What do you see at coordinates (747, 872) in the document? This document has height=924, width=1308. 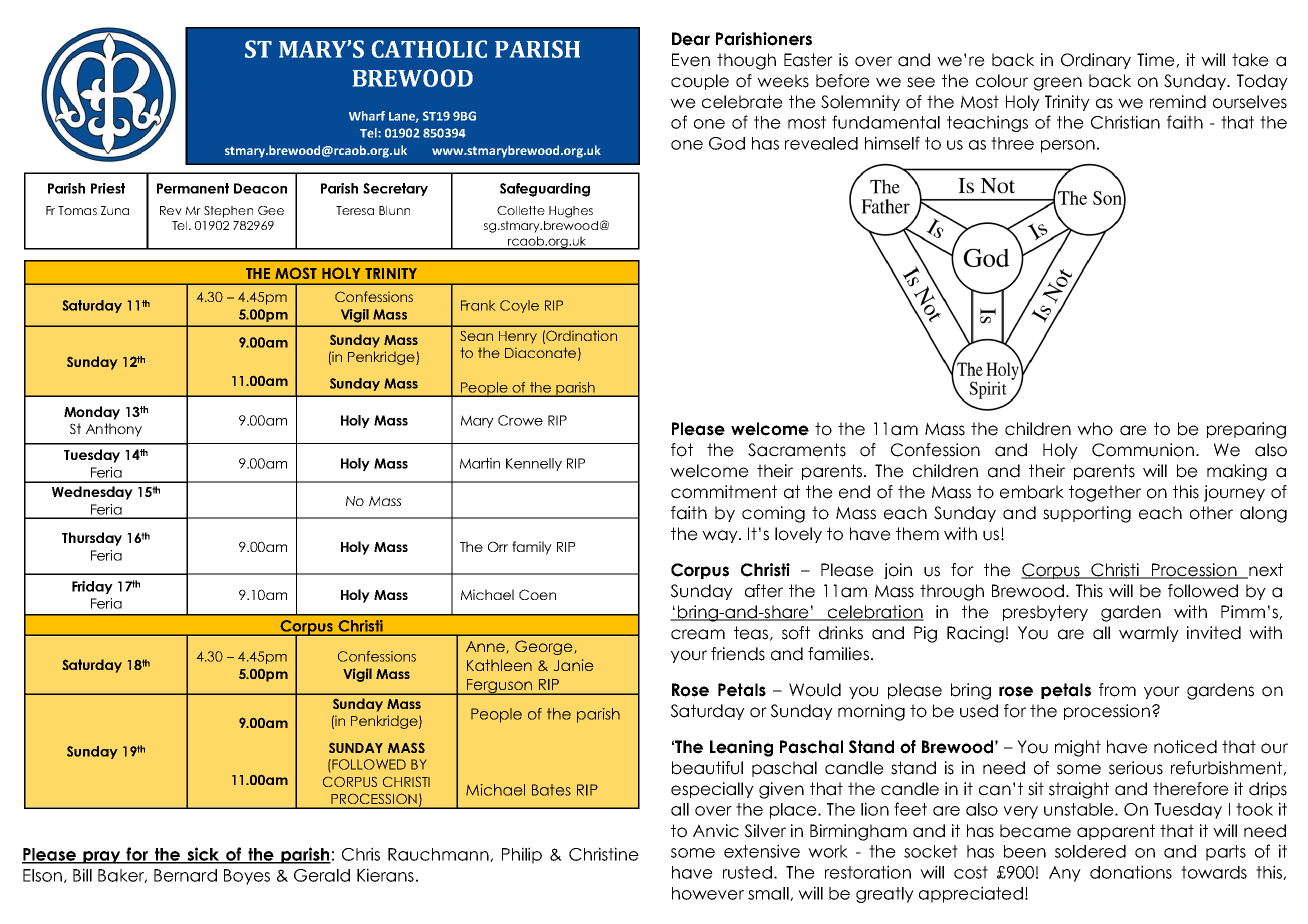 I see `rusted` at bounding box center [747, 872].
